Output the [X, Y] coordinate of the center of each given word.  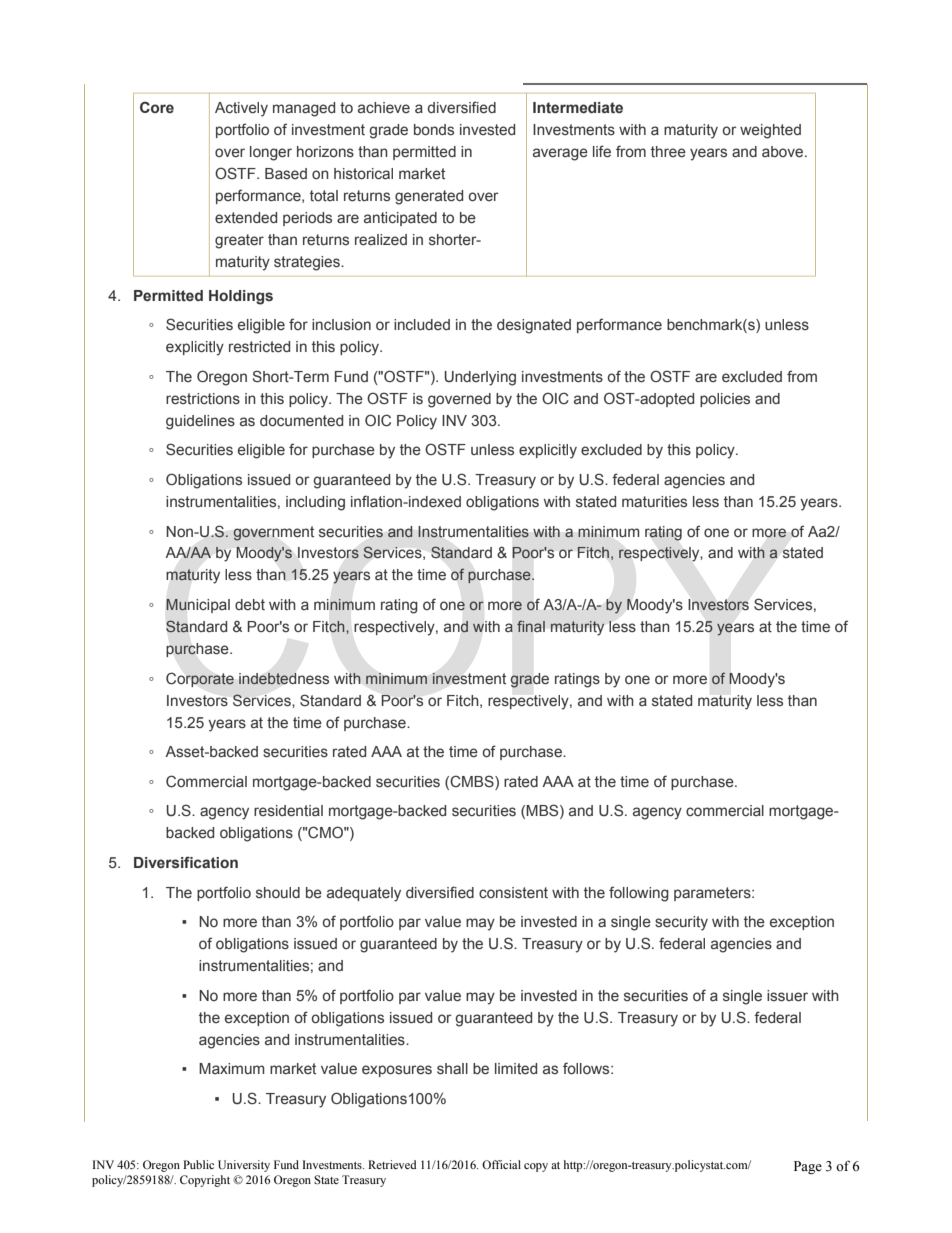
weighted [770, 131]
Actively [241, 109]
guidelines [200, 422]
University [244, 1166]
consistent [513, 893]
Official [501, 1164]
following [639, 894]
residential [288, 810]
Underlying [480, 378]
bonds [434, 129]
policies [725, 400]
